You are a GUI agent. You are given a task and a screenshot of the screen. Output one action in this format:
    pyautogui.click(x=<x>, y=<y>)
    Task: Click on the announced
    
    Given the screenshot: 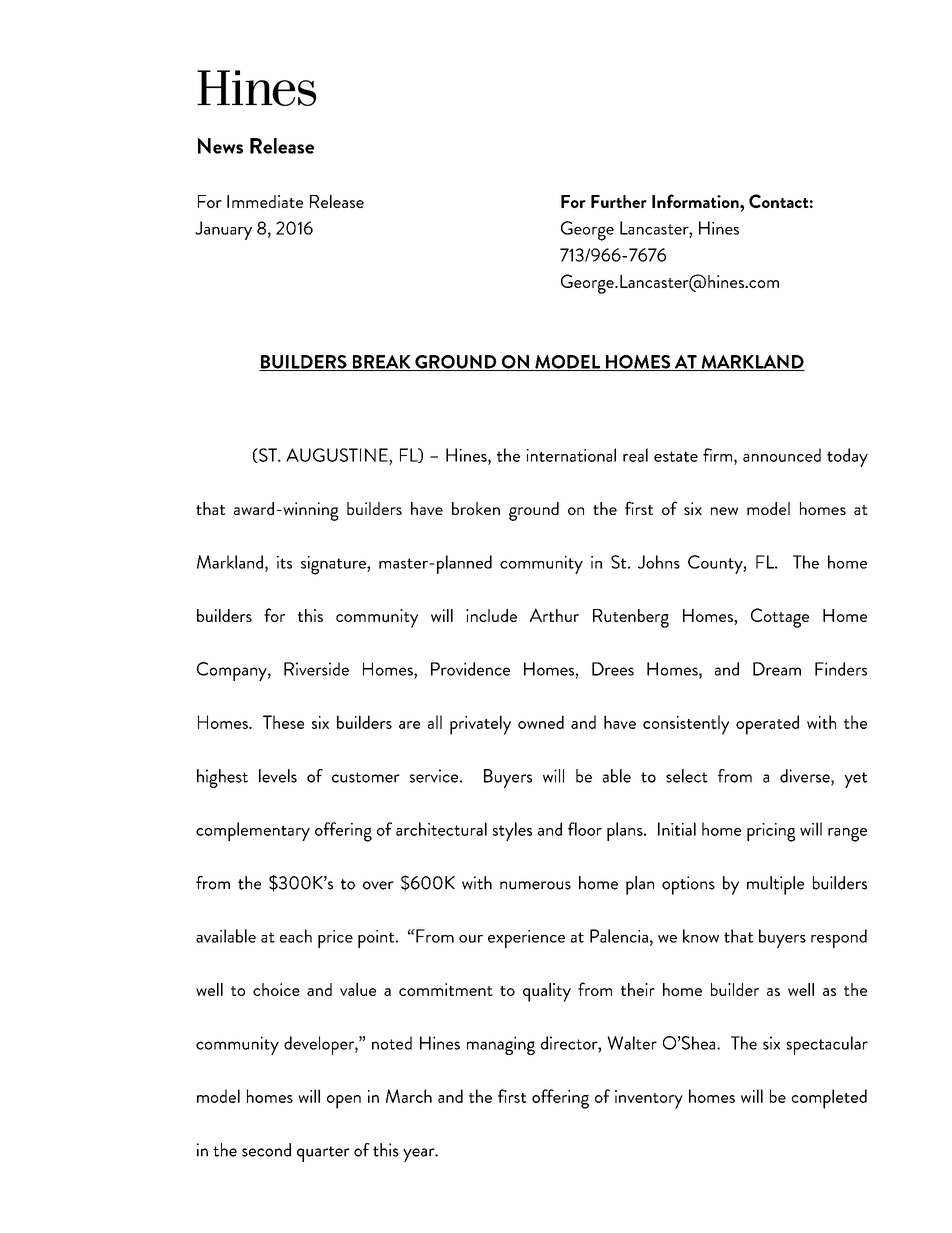 What is the action you would take?
    pyautogui.click(x=782, y=455)
